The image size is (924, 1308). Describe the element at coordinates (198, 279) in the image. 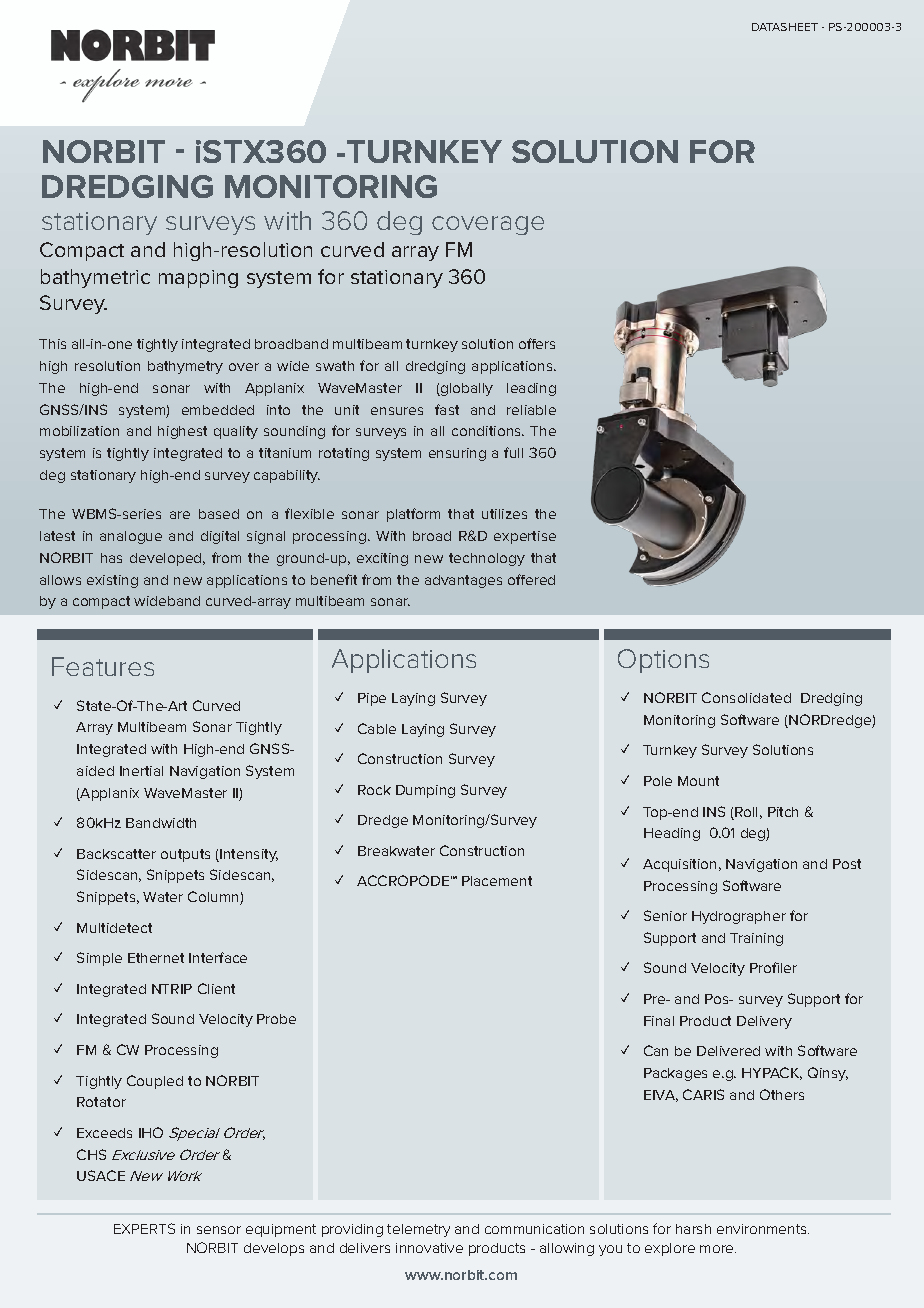

I see `mapping` at that location.
